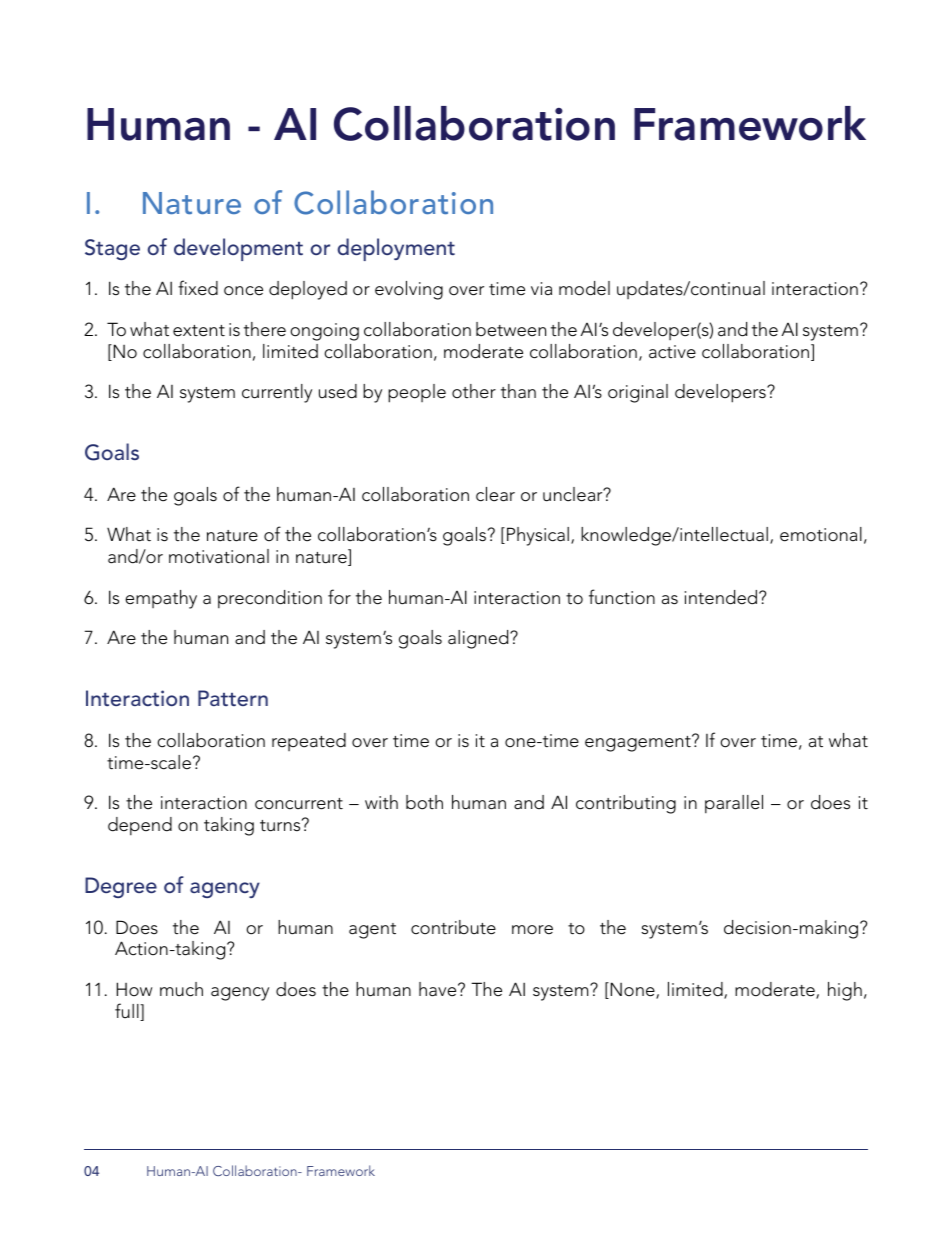 This screenshot has height=1233, width=952. Describe the element at coordinates (140, 826) in the screenshot. I see `depend` at that location.
